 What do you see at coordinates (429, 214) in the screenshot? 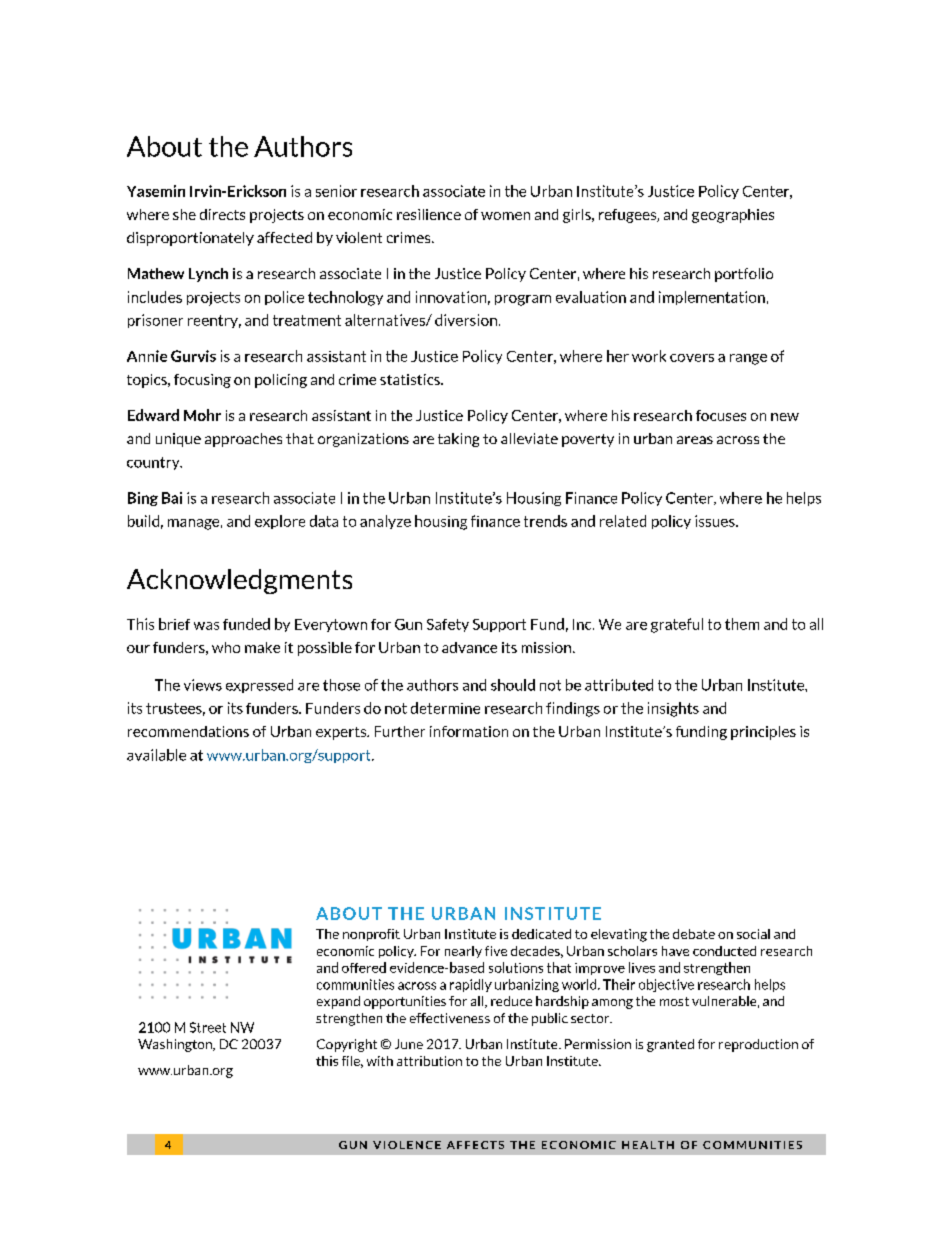
I see `resilience` at bounding box center [429, 214].
